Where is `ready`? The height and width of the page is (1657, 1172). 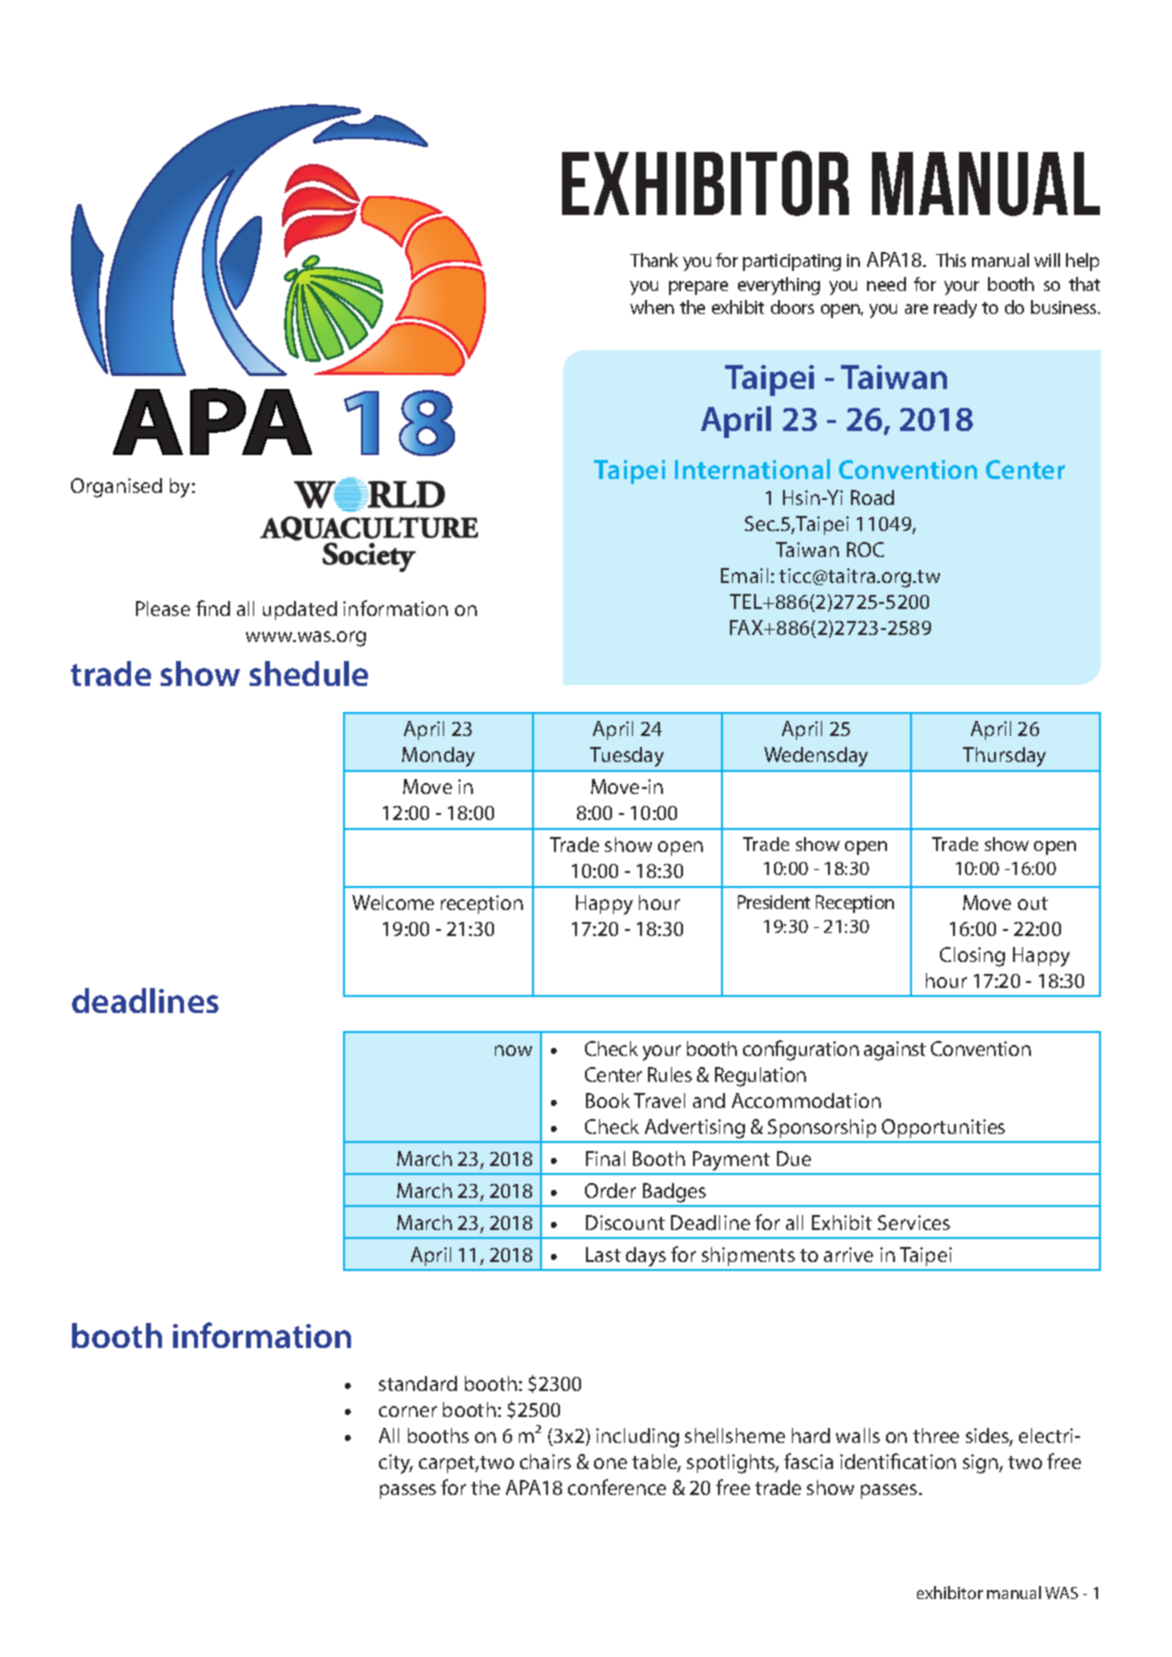 ready is located at coordinates (955, 309).
